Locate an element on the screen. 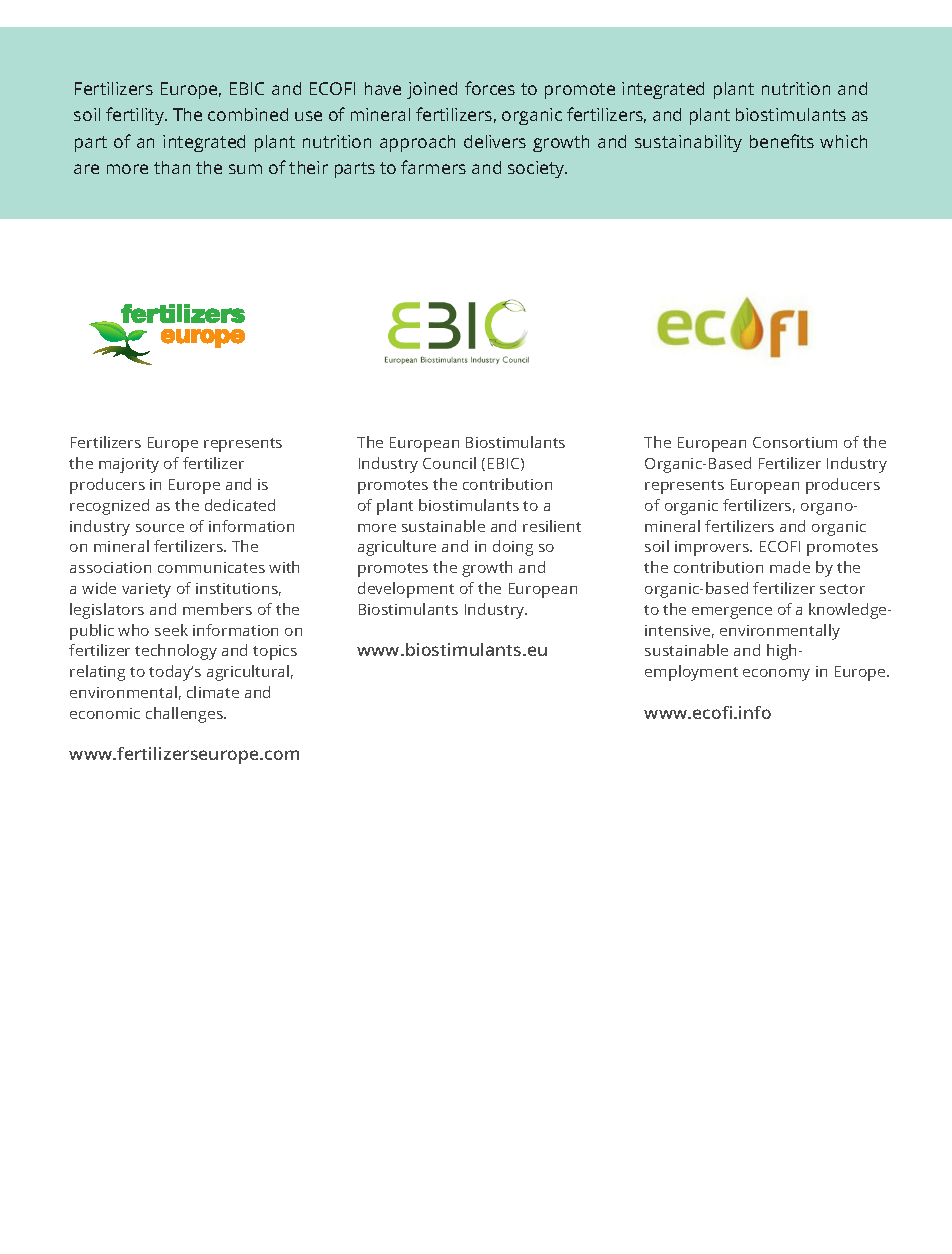  farmers is located at coordinates (433, 167).
